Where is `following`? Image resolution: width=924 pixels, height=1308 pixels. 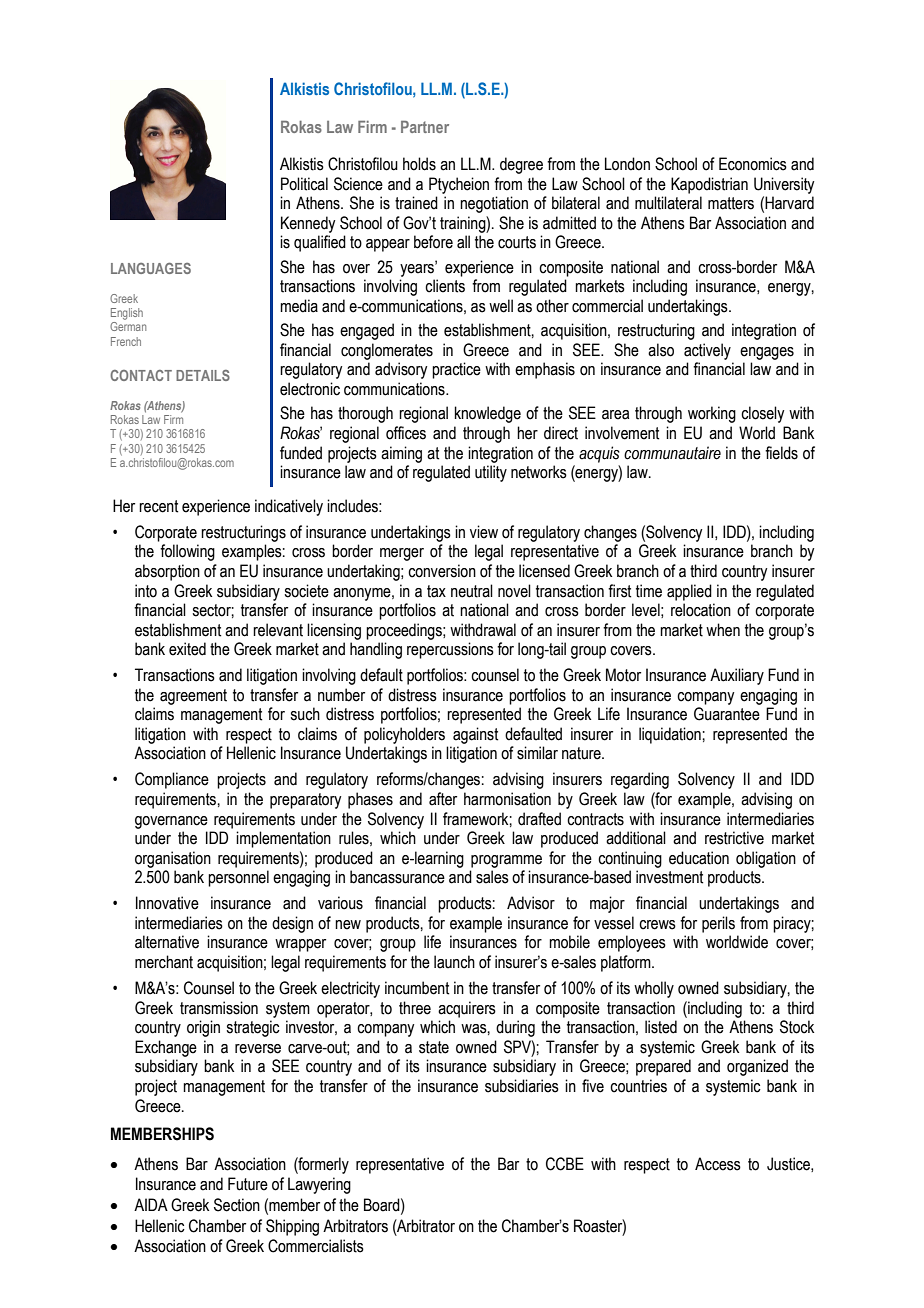
following is located at coordinates (187, 552).
